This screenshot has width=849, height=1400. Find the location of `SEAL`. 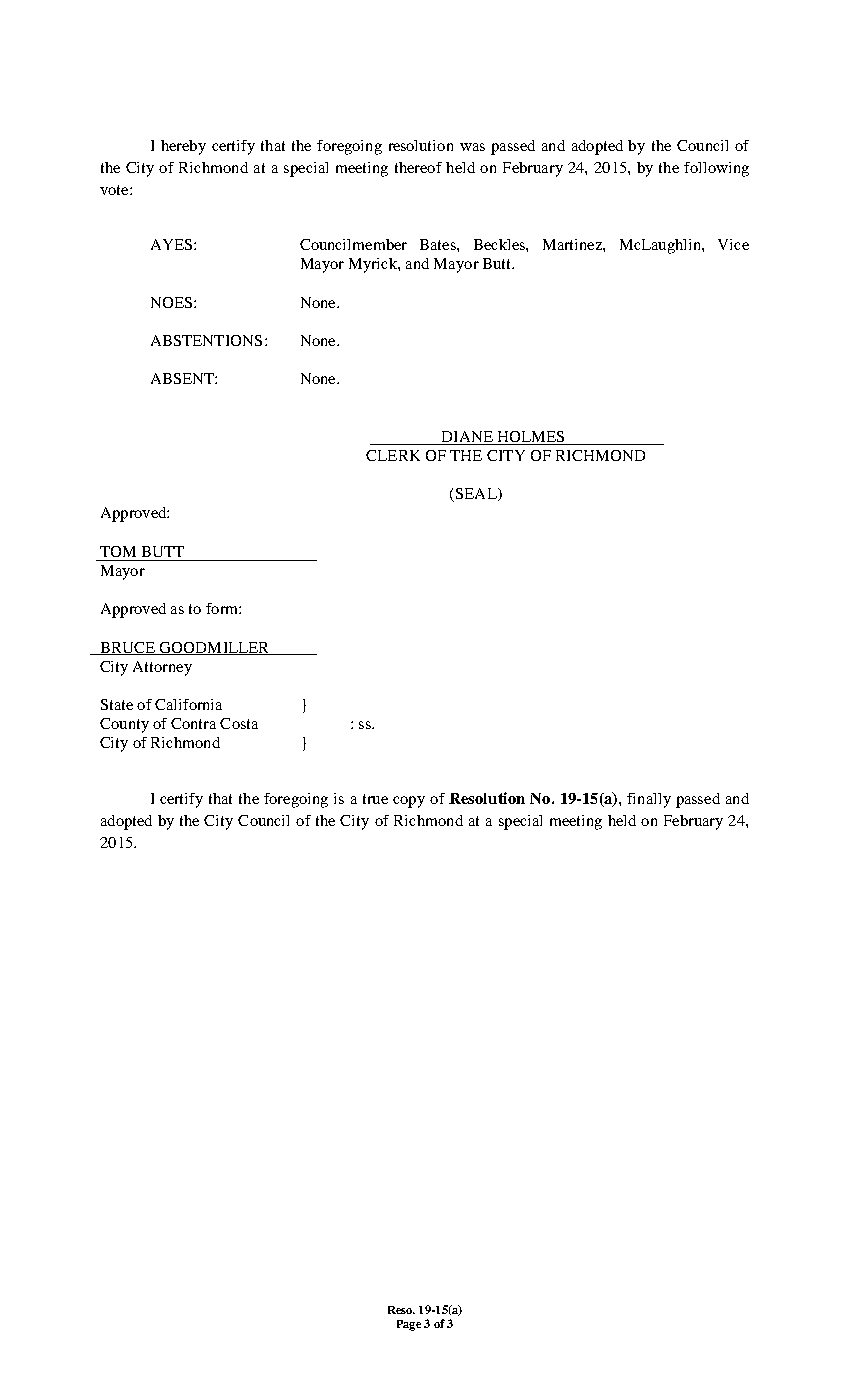

SEAL is located at coordinates (476, 495).
